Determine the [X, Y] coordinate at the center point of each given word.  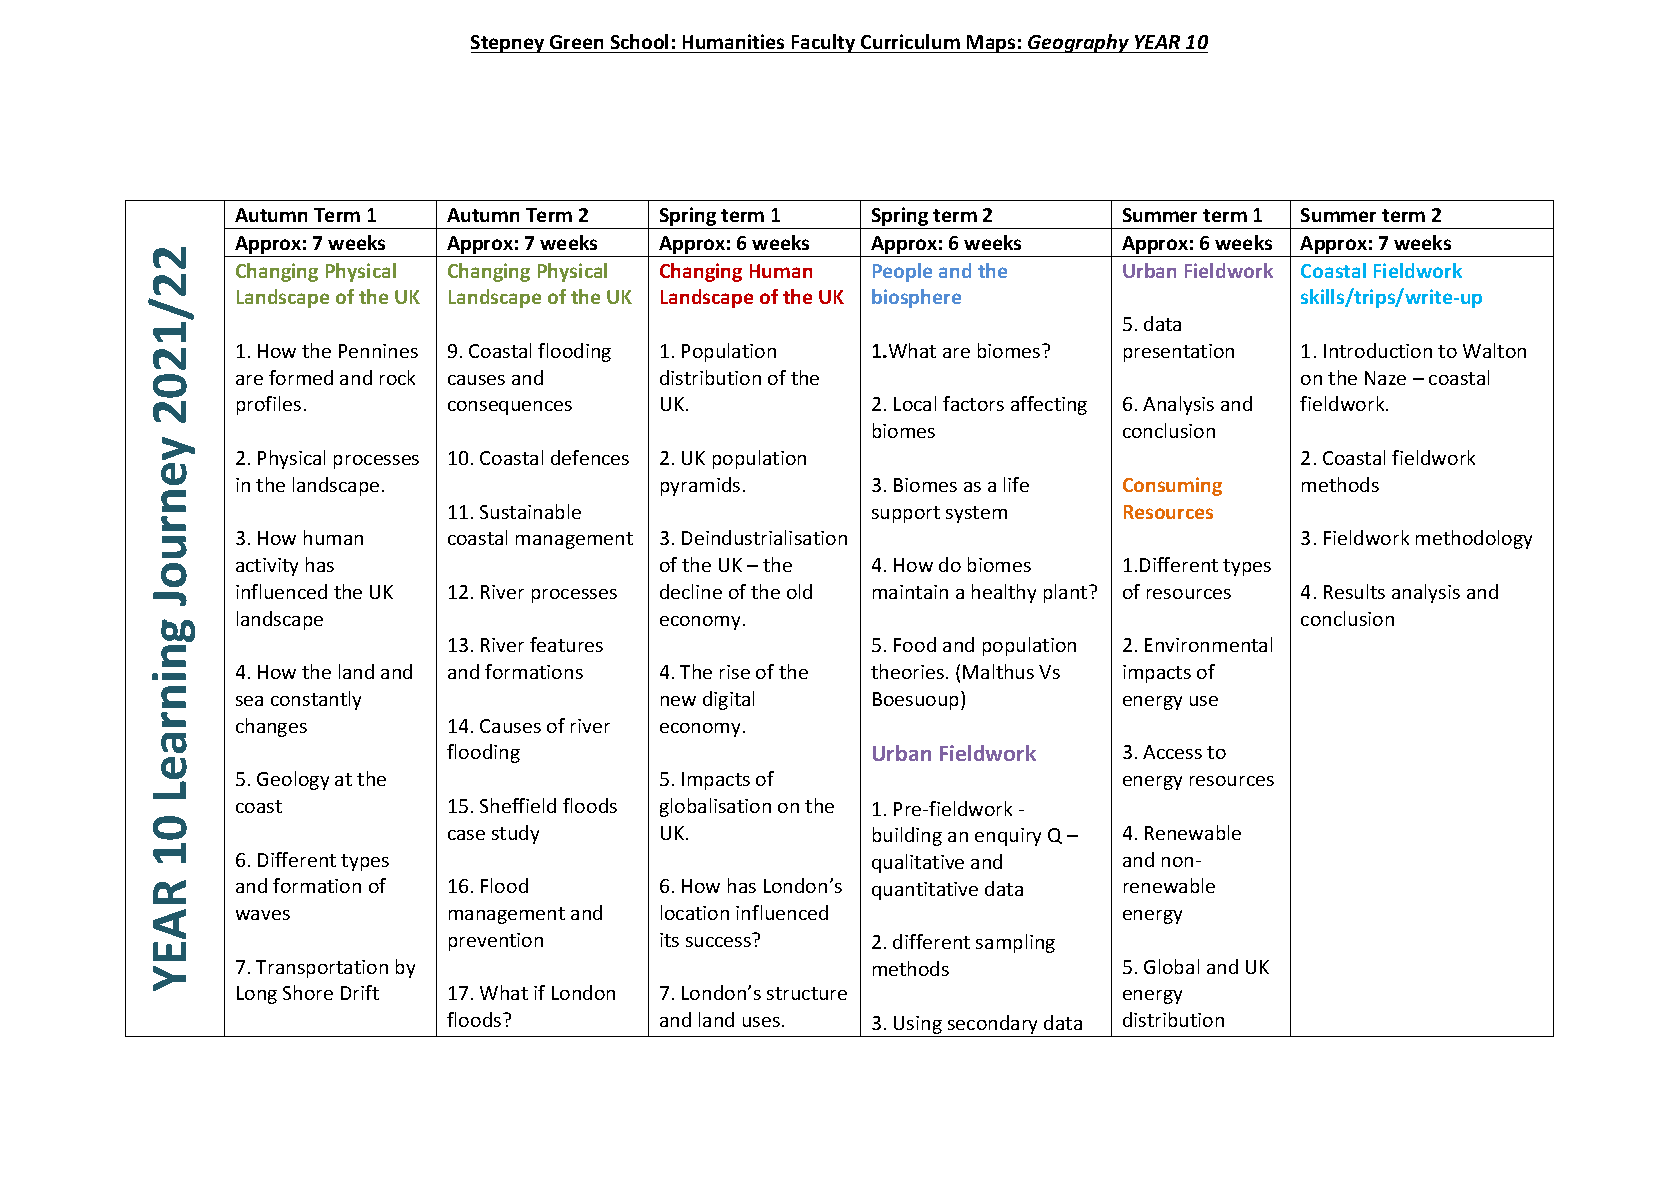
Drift [360, 992]
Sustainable [530, 511]
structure [807, 993]
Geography [1078, 43]
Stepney [509, 44]
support [906, 514]
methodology [1474, 539]
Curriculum [910, 41]
